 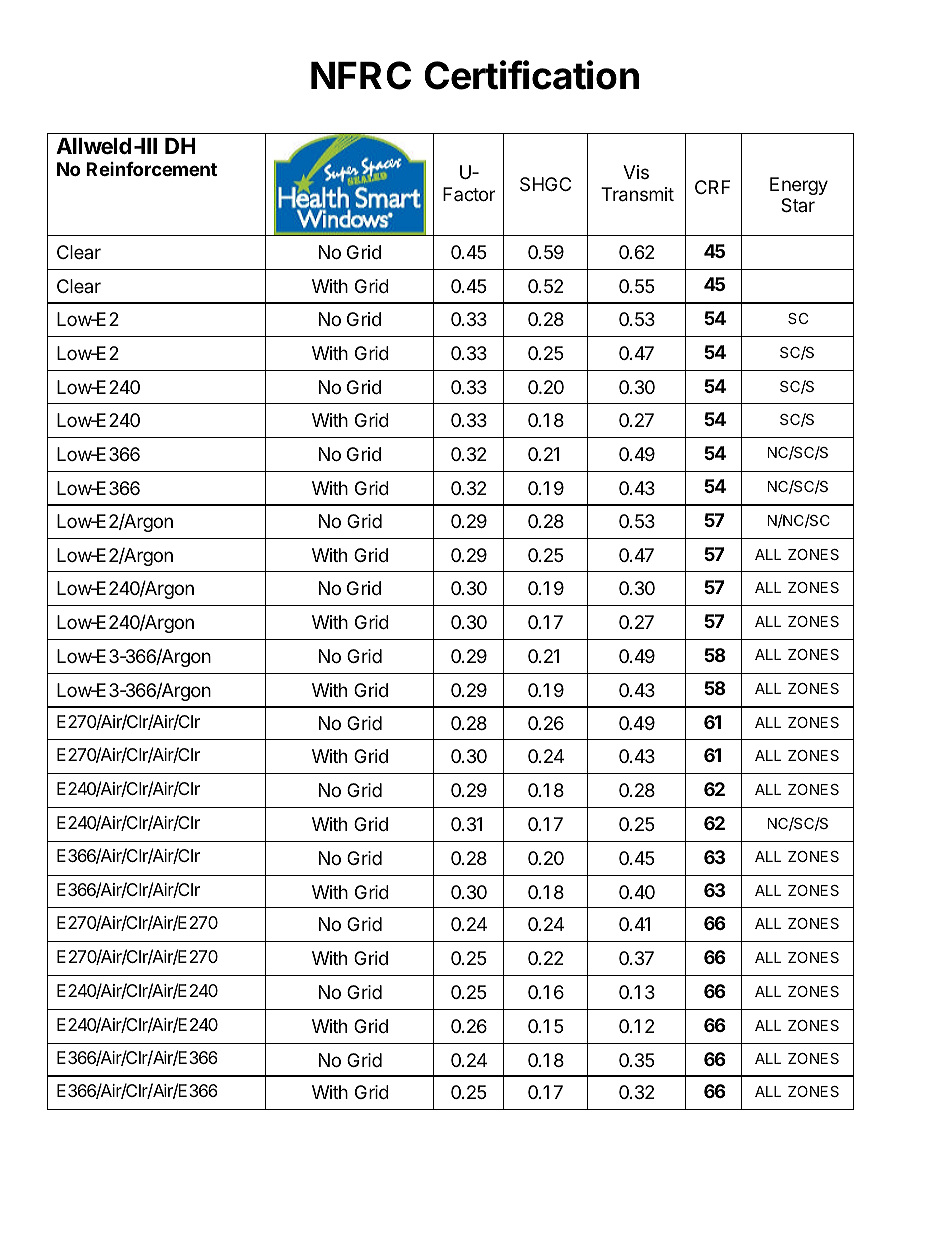 What do you see at coordinates (637, 194) in the screenshot?
I see `Transmit` at bounding box center [637, 194].
